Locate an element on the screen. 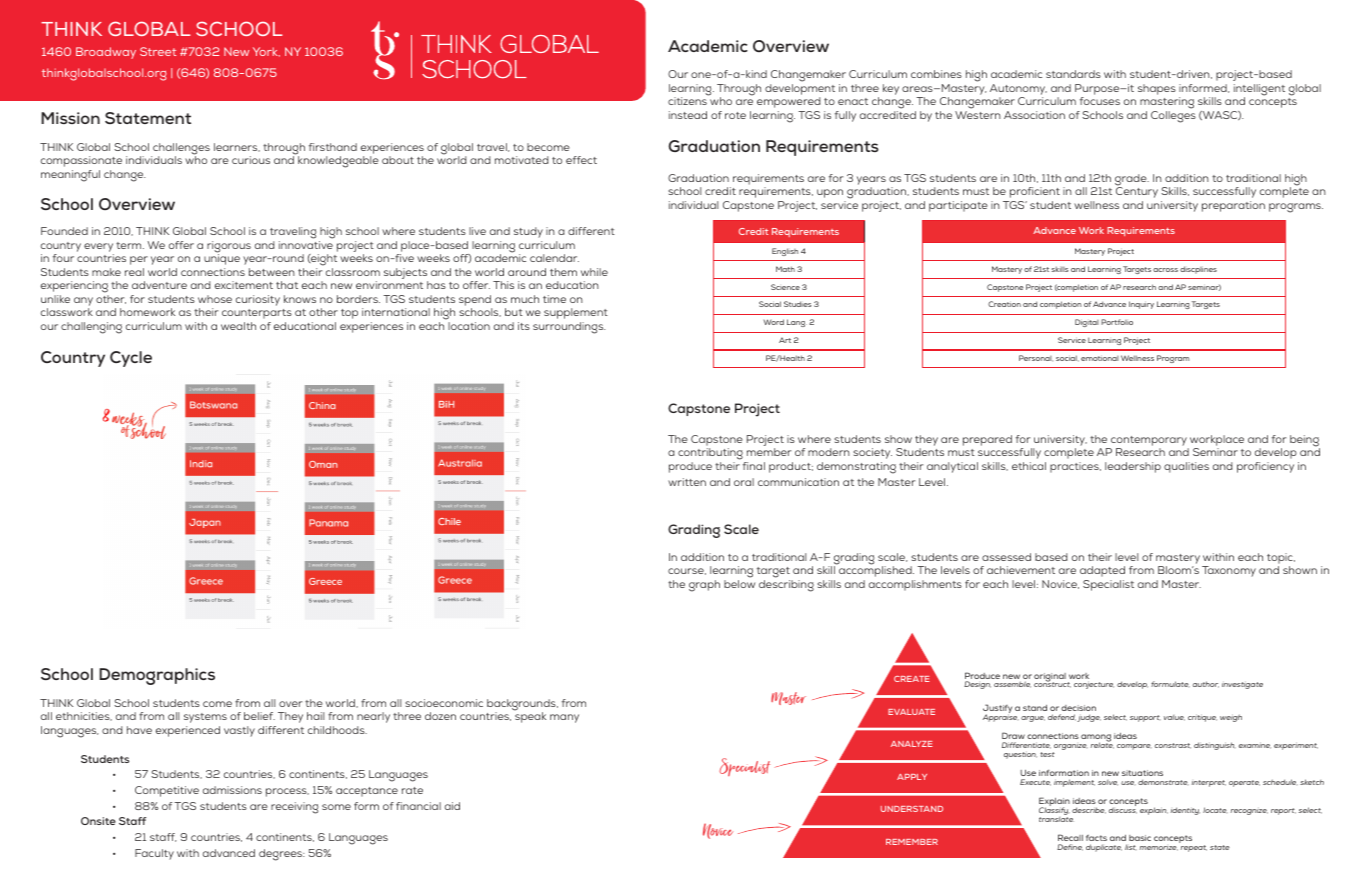 This screenshot has width=1372, height=887. shapes is located at coordinates (1157, 89).
